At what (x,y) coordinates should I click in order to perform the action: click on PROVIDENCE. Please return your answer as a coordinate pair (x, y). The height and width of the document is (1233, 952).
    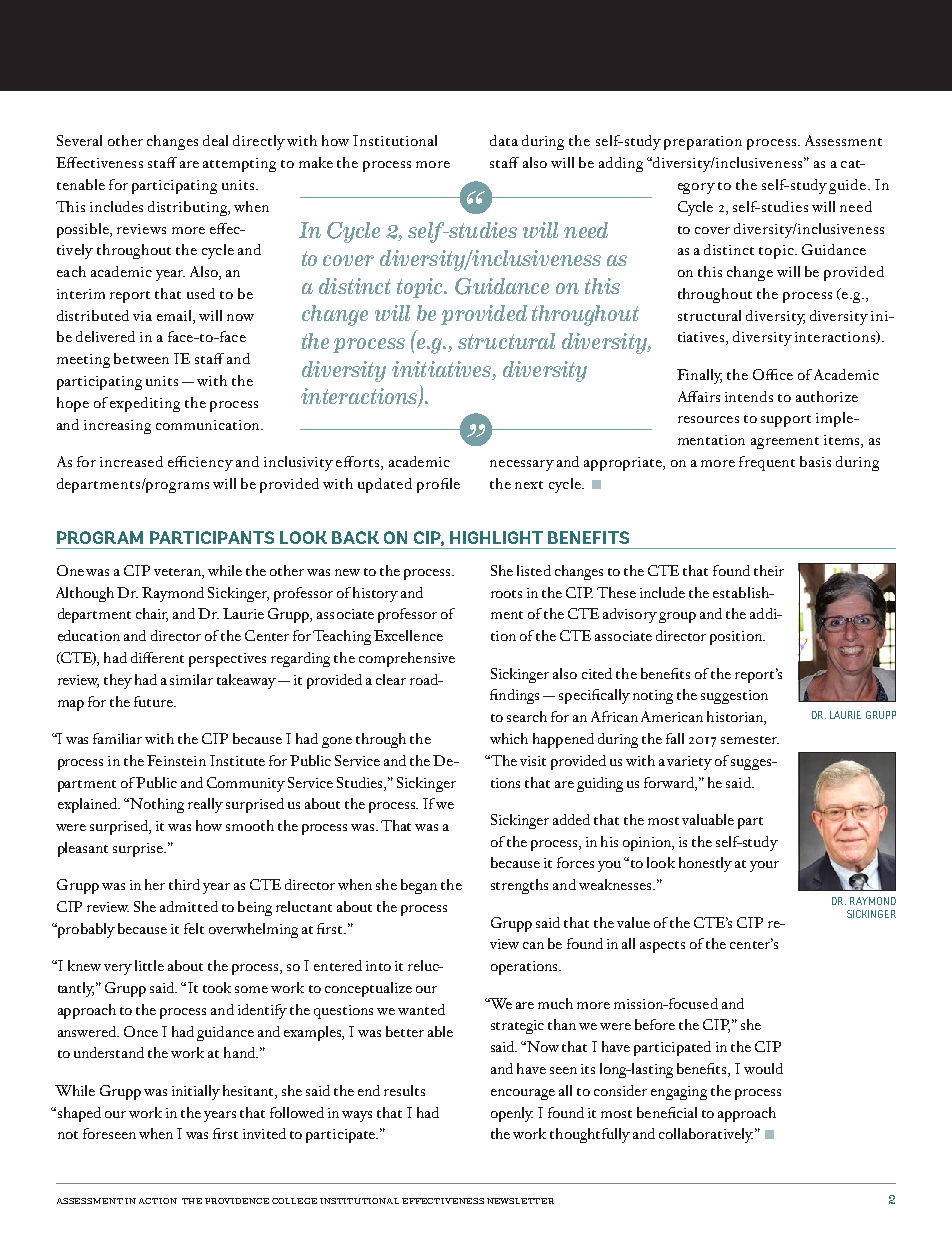
    Looking at the image, I should click on (237, 1201).
